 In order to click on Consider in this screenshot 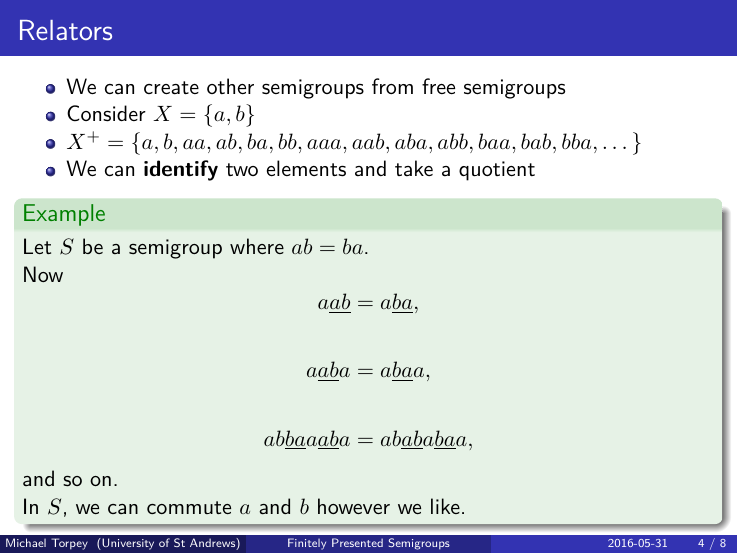, I will do `click(106, 113)`.
